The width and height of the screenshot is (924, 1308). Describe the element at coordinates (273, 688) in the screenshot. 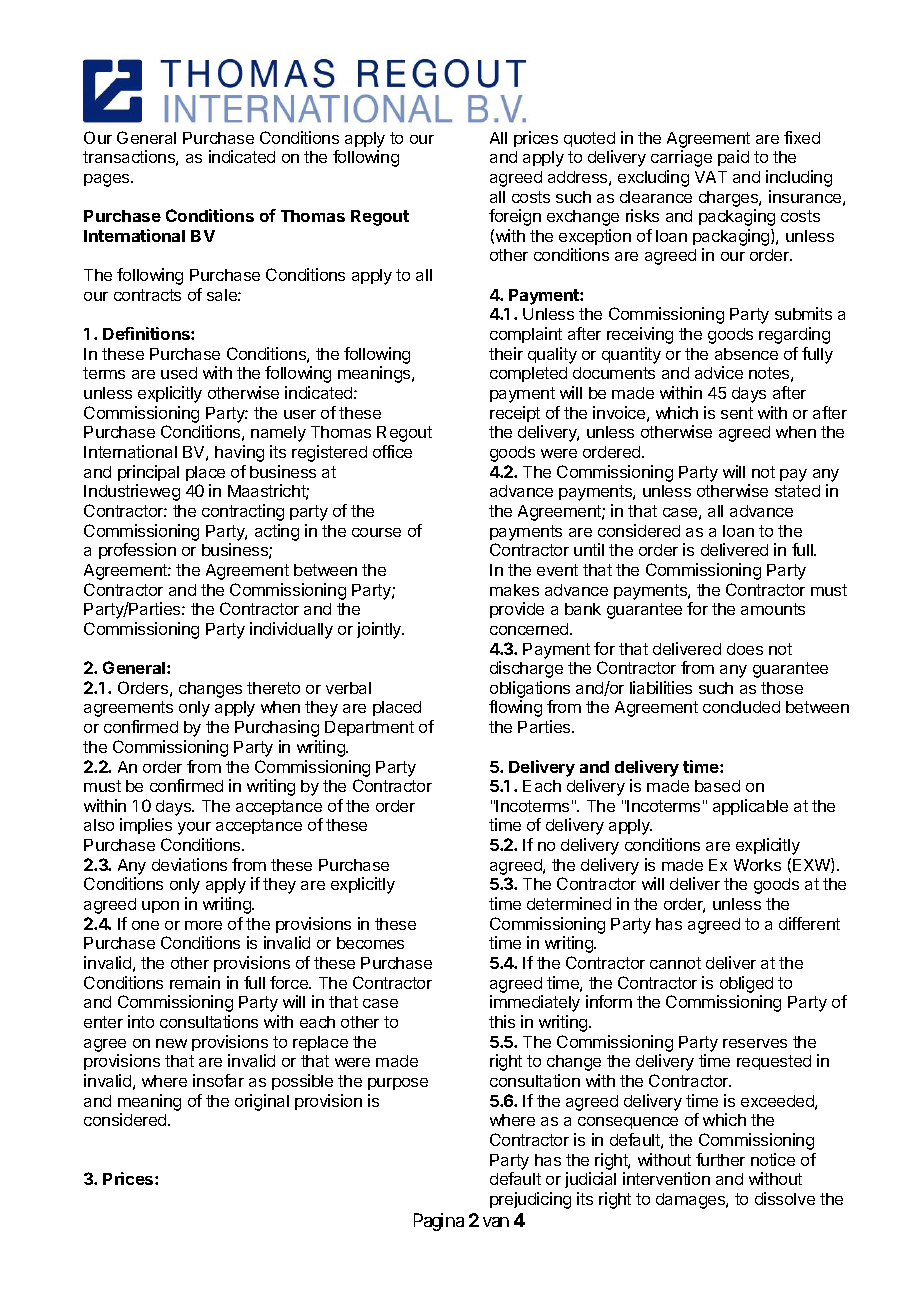

I see `thereto` at that location.
